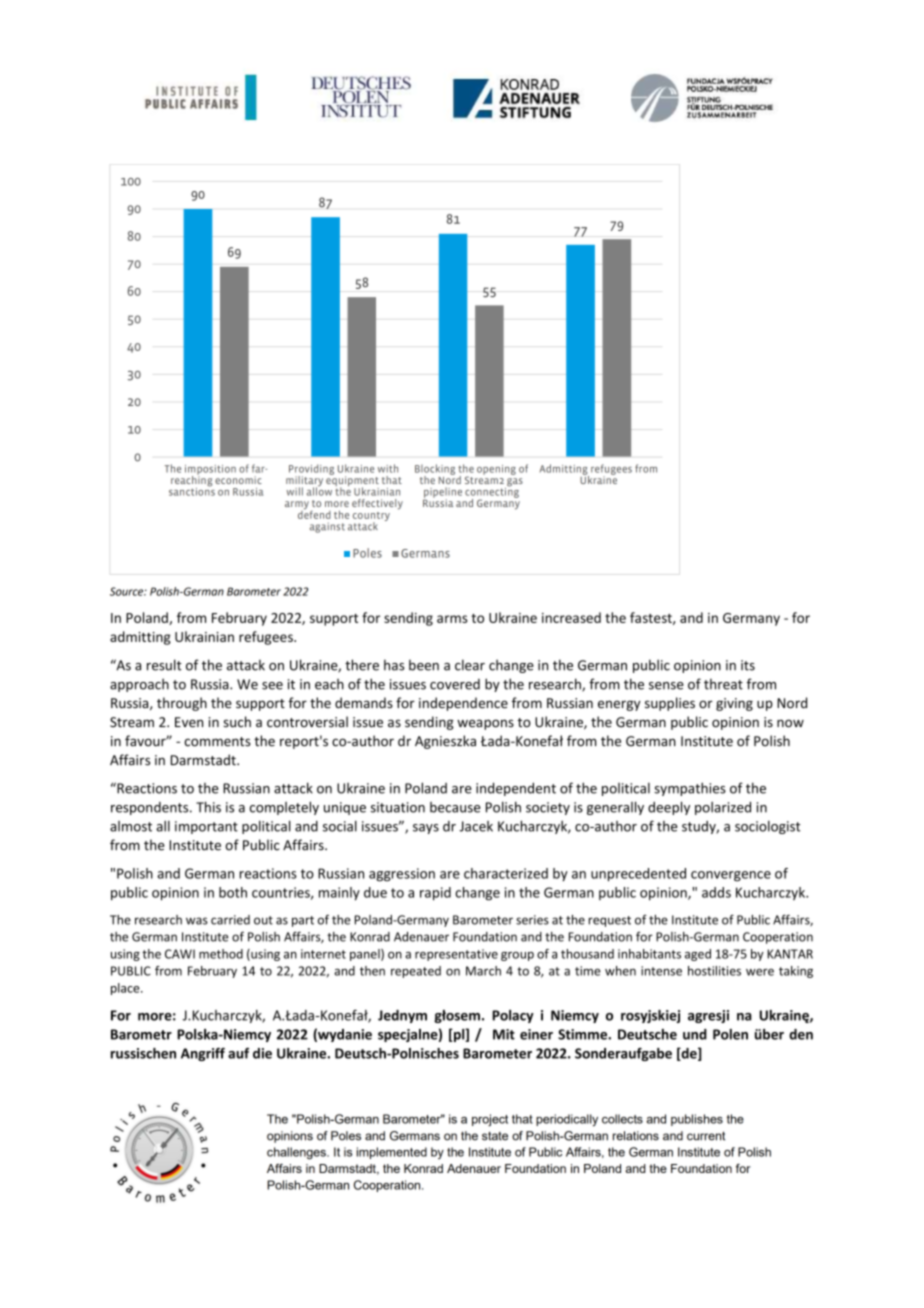 The height and width of the page is (1308, 924). What do you see at coordinates (723, 808) in the page?
I see `polarized` at bounding box center [723, 808].
